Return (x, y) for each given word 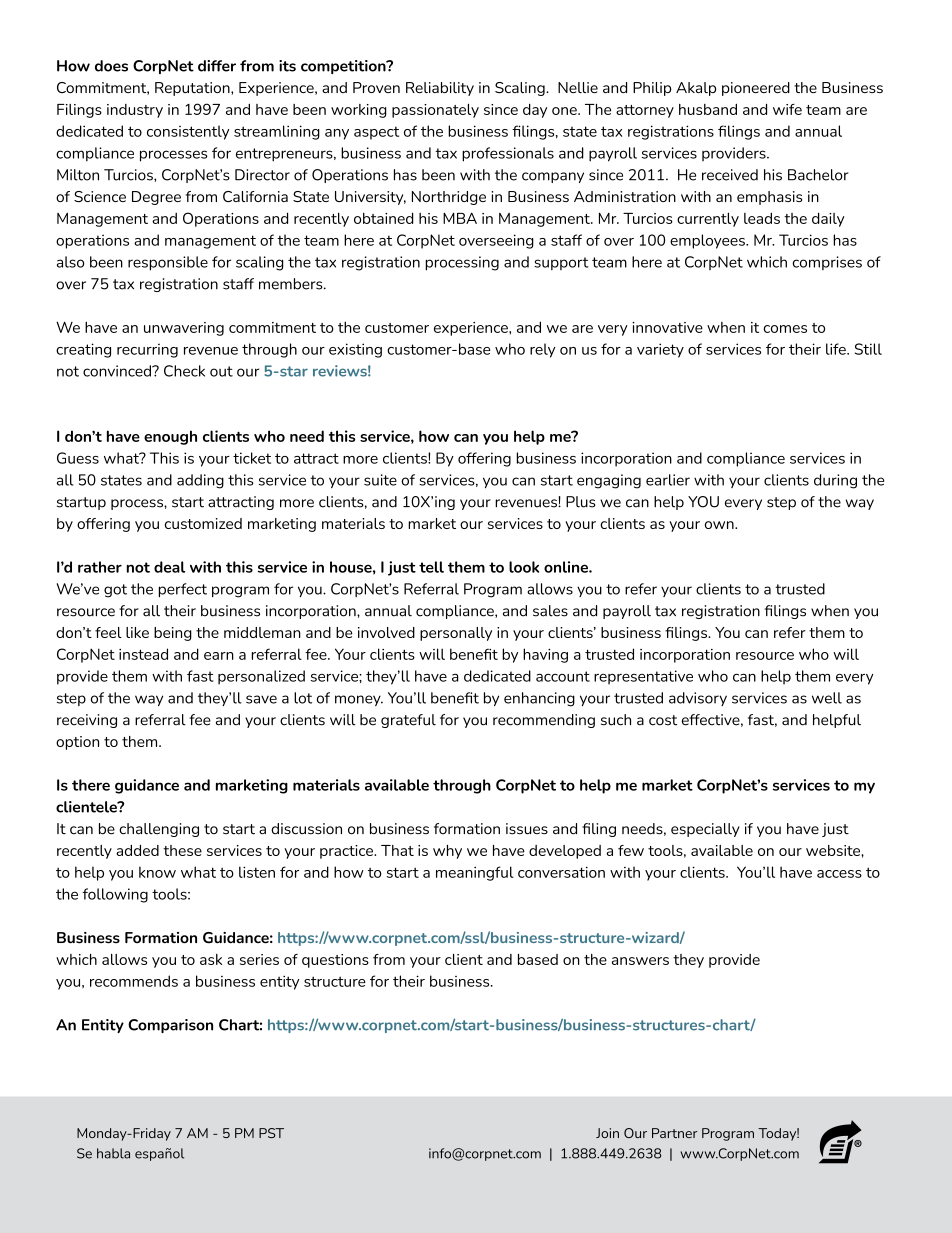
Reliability (440, 89)
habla (113, 1153)
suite (380, 480)
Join (607, 1133)
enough (170, 437)
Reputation (193, 89)
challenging (159, 830)
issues (527, 829)
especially (705, 830)
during (835, 481)
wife (787, 109)
